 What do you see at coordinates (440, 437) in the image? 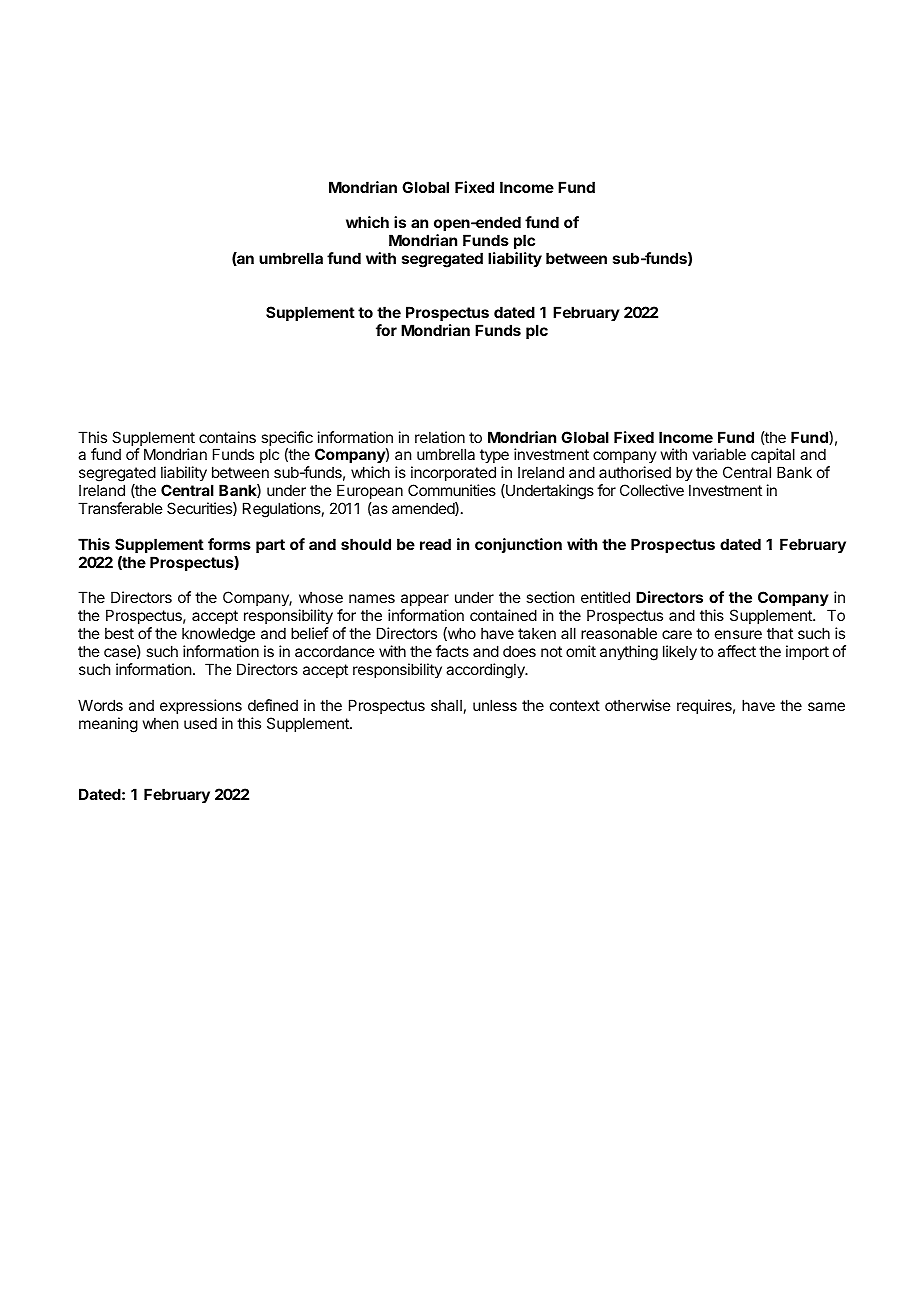
I see `relation` at bounding box center [440, 437].
